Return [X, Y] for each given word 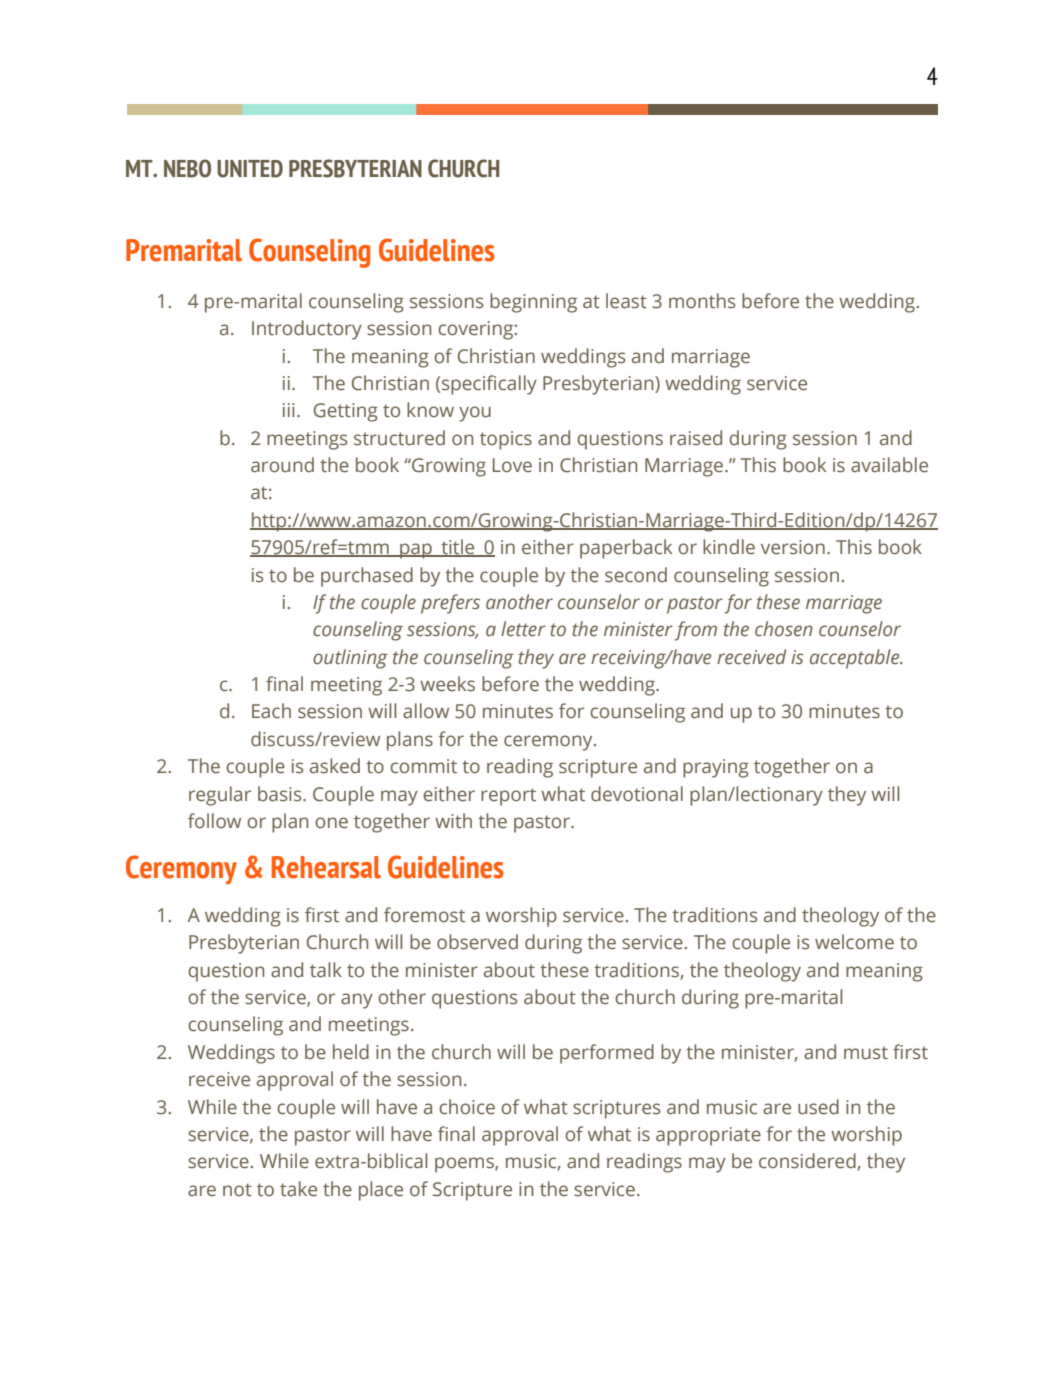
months [702, 301]
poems [465, 1165]
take [298, 1189]
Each [271, 711]
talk [326, 970]
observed [477, 942]
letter [523, 629]
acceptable [856, 659]
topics [506, 440]
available [889, 465]
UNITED [250, 169]
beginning [533, 303]
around [282, 465]
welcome [854, 942]
